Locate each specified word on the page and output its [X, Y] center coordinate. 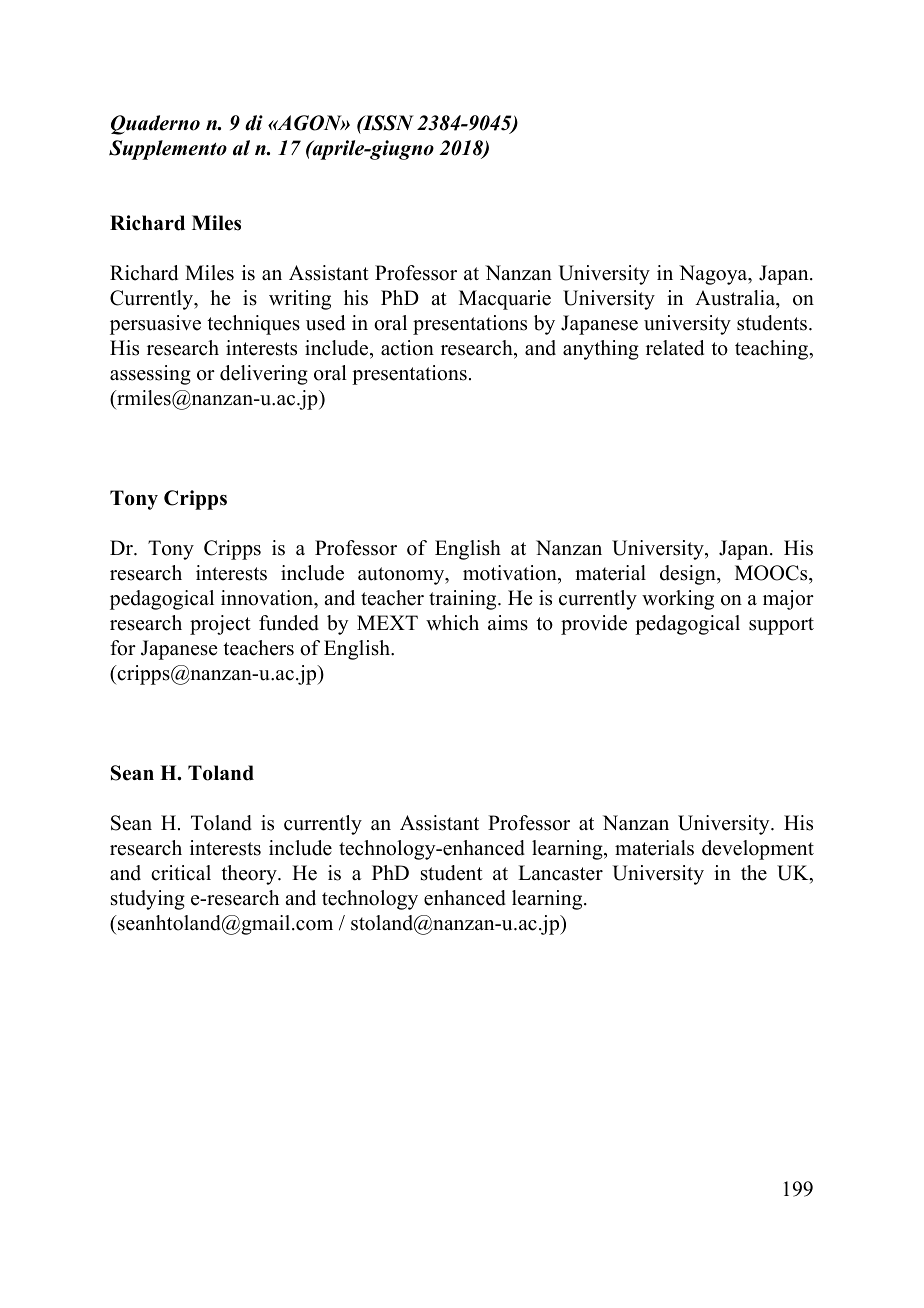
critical [181, 873]
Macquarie [505, 300]
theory [250, 875]
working [678, 600]
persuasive [155, 325]
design [689, 575]
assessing [150, 375]
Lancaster [560, 873]
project [220, 625]
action [407, 348]
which [452, 623]
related [675, 348]
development [758, 850]
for [123, 648]
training [464, 600]
